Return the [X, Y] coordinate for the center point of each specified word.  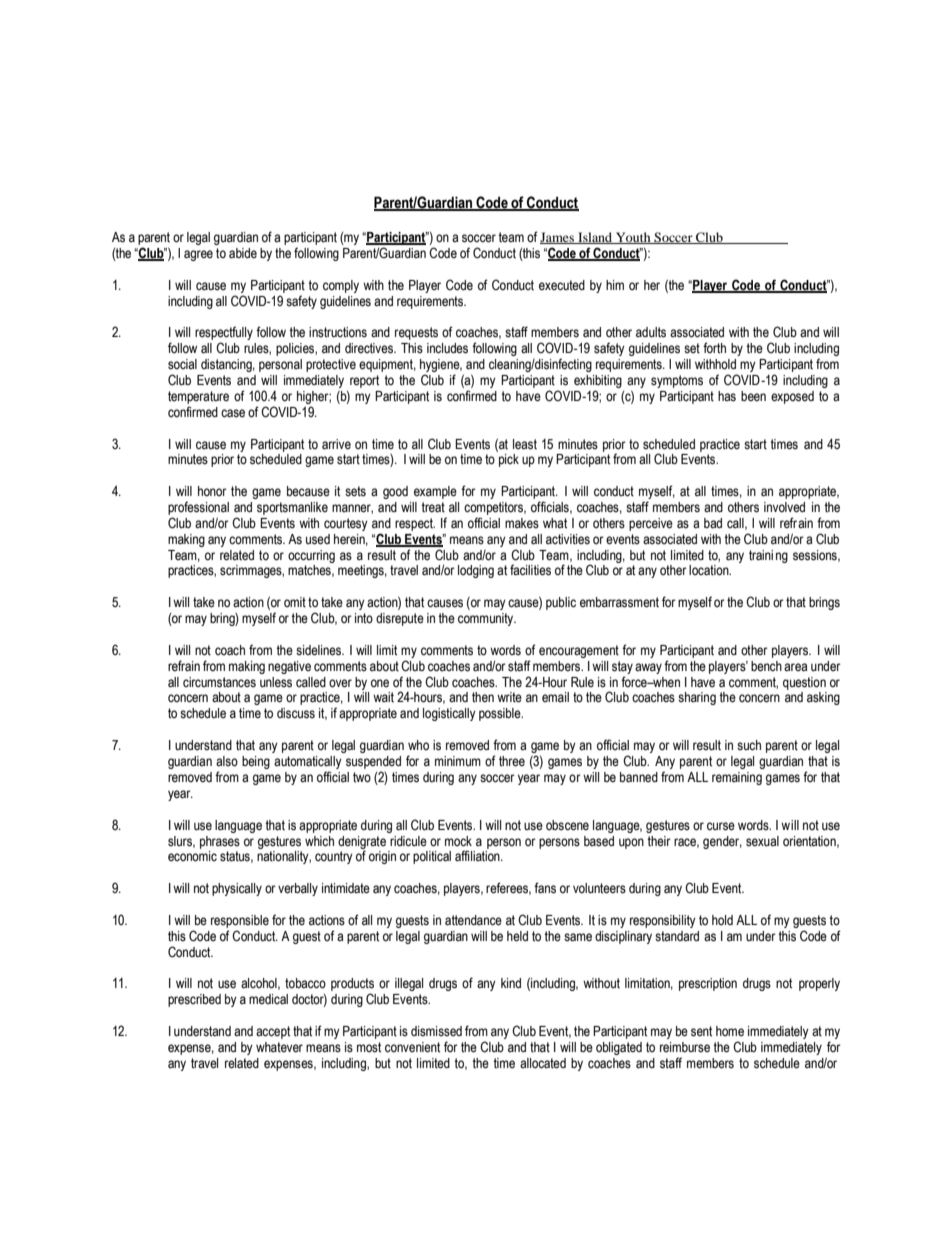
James [558, 238]
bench [766, 666]
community [487, 619]
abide [243, 253]
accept [273, 1032]
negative [289, 667]
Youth [633, 238]
